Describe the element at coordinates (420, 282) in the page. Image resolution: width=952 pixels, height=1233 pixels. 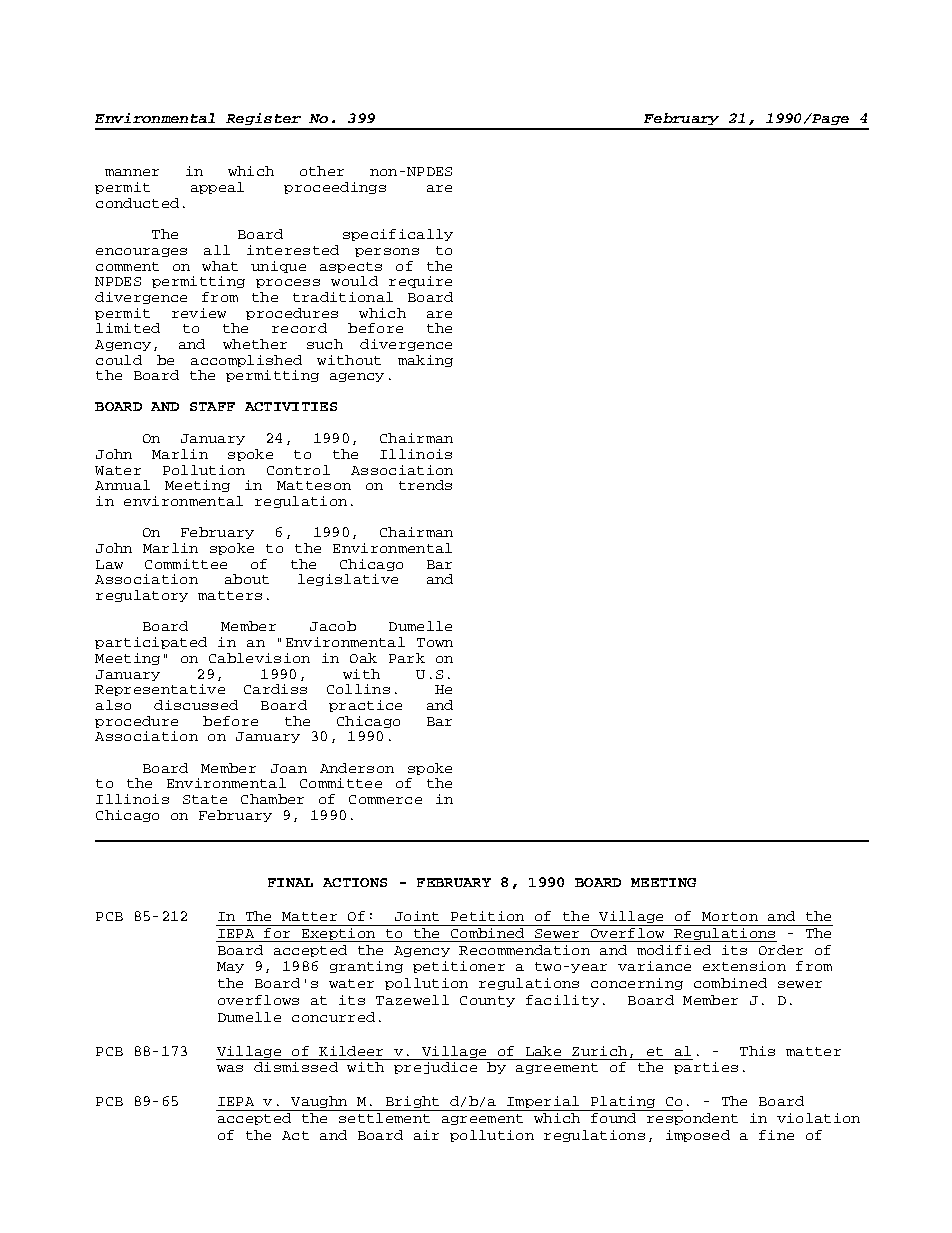
I see `require` at that location.
